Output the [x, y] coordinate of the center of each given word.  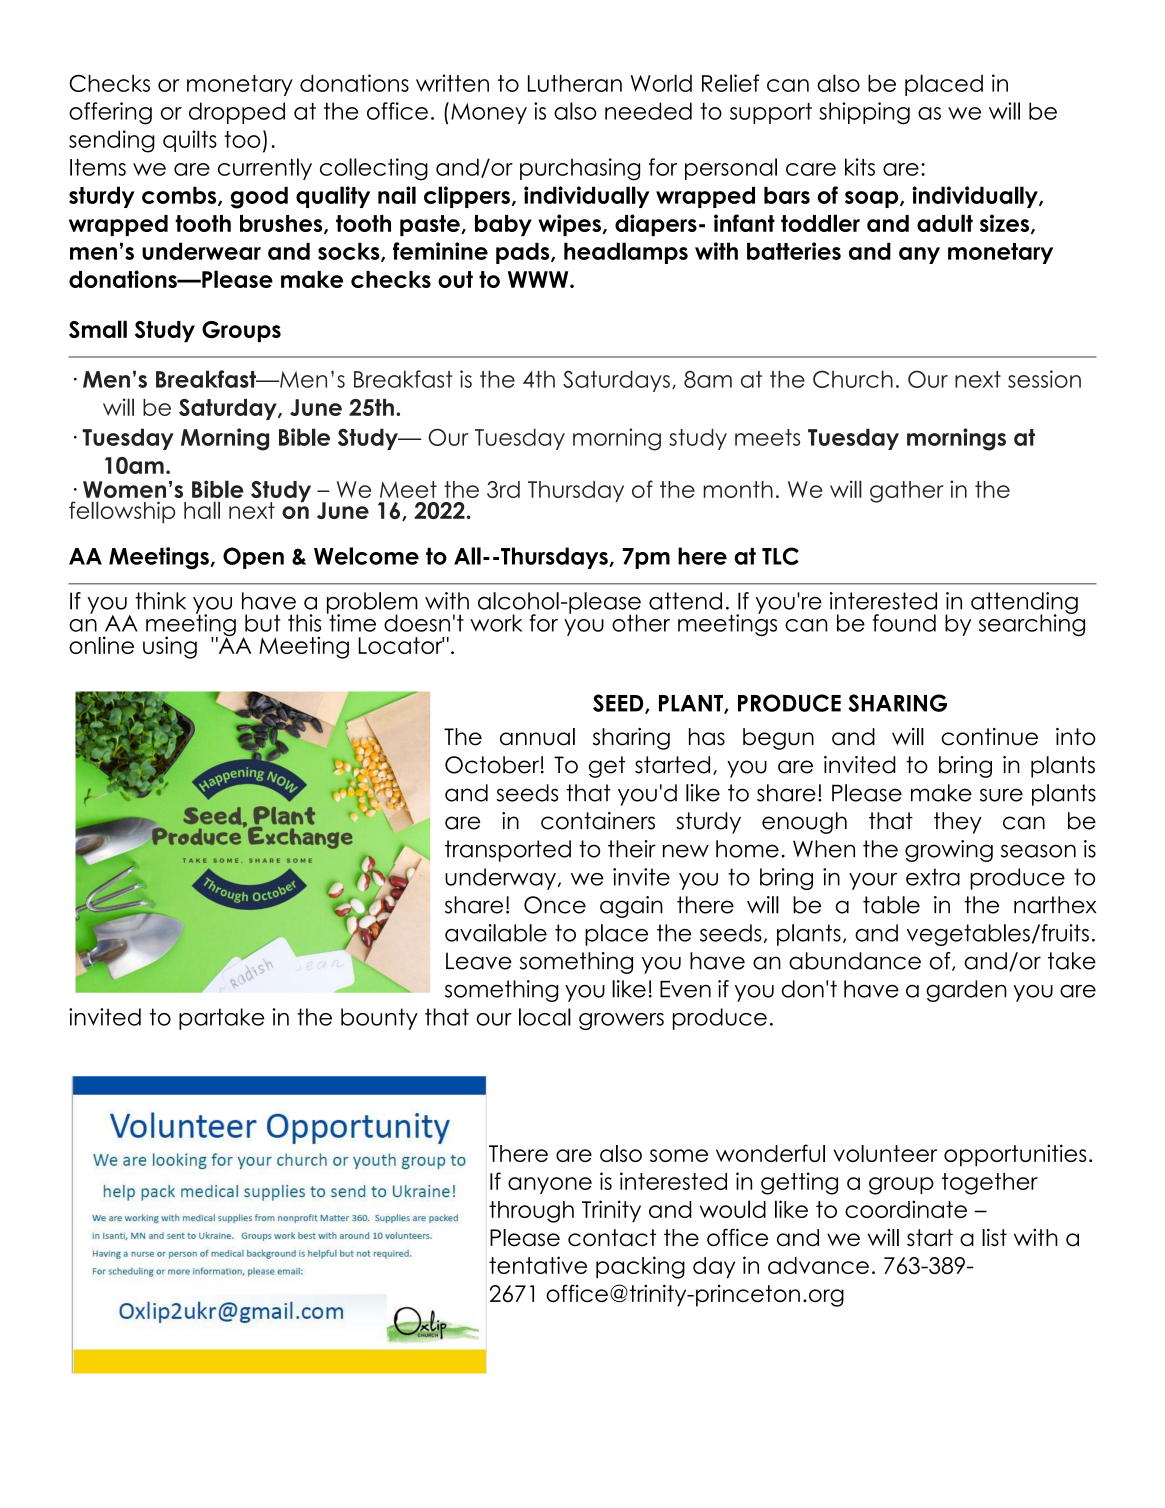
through [531, 1212]
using [170, 647]
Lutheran [575, 83]
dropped [237, 113]
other [641, 623]
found [904, 623]
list [994, 1237]
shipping [864, 113]
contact [612, 1238]
